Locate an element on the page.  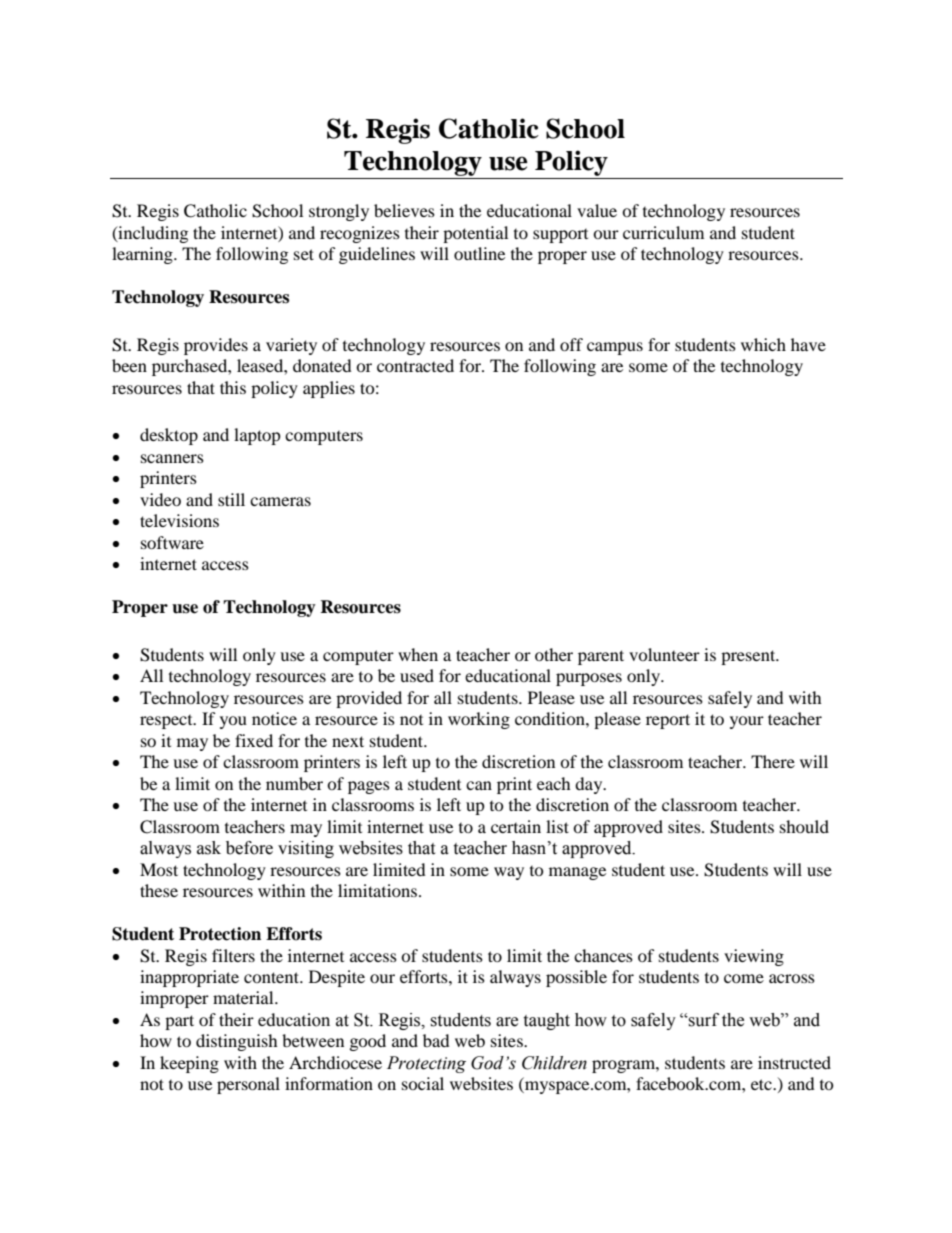
keeping is located at coordinates (189, 1064).
